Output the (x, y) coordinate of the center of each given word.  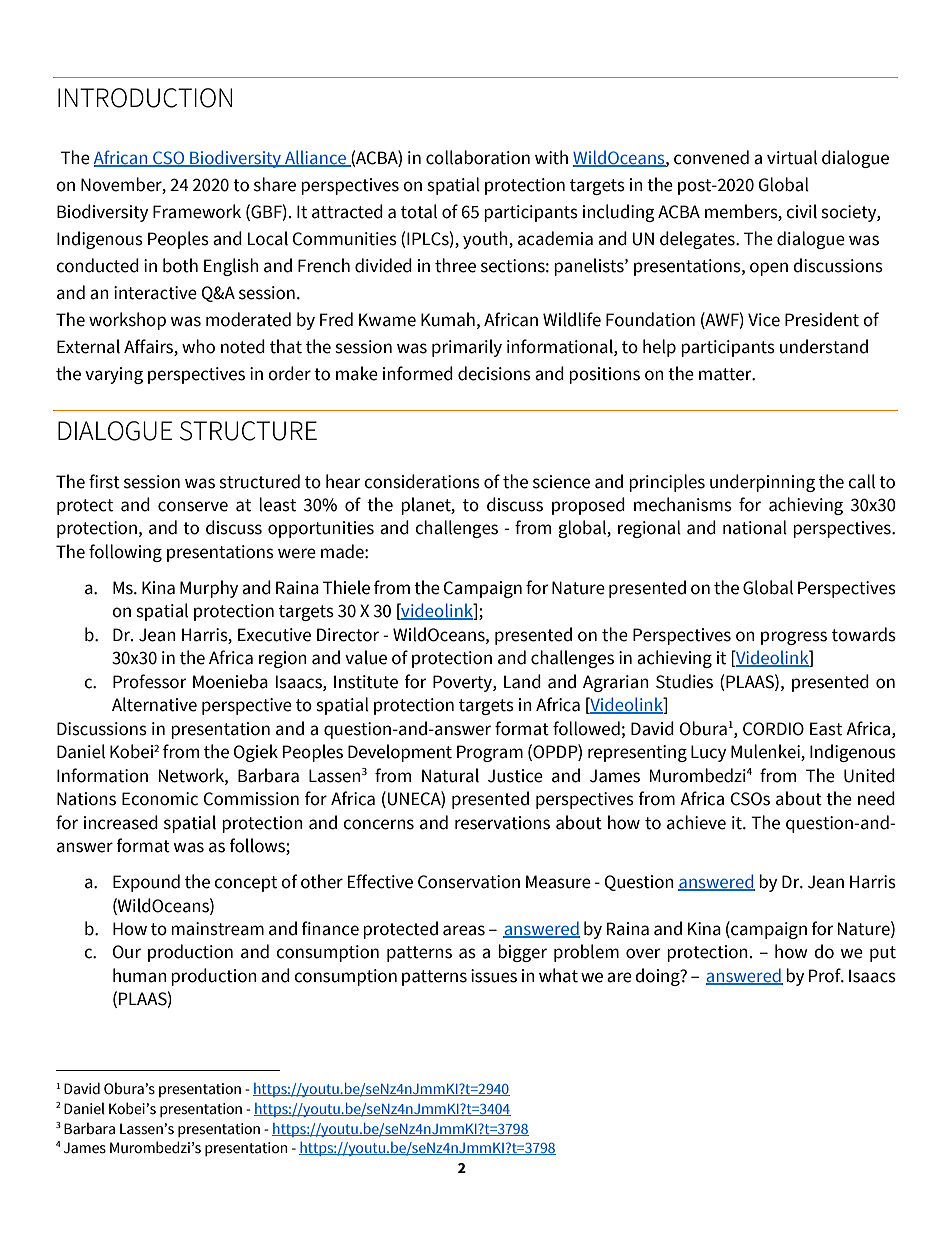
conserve (193, 506)
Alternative (154, 704)
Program (490, 753)
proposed (588, 506)
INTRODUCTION (145, 98)
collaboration (478, 157)
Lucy (708, 753)
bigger (522, 953)
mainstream (217, 929)
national (755, 527)
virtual (792, 157)
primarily (467, 348)
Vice (764, 320)
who (198, 346)
